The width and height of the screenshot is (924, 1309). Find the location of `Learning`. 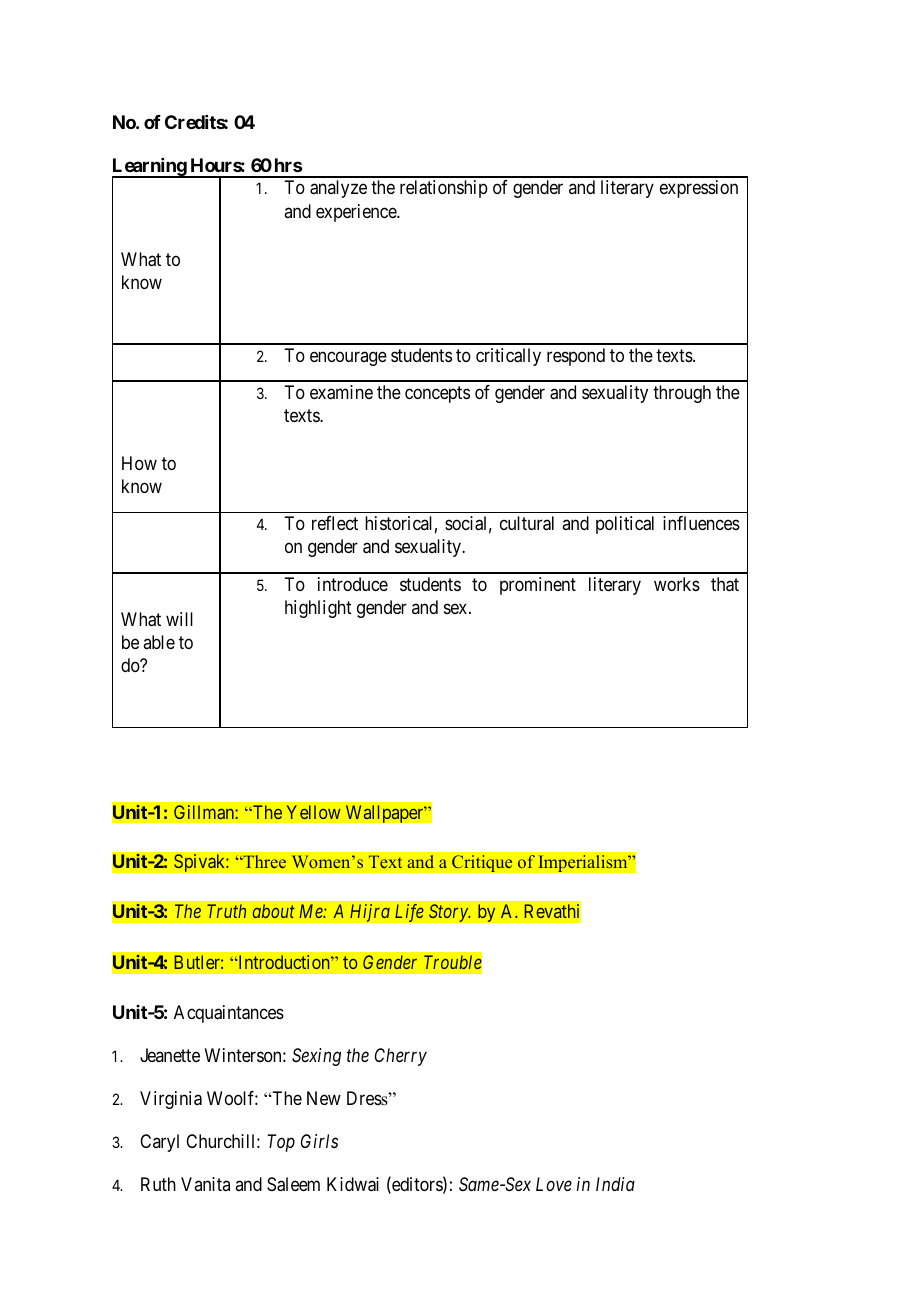

Learning is located at coordinates (150, 168).
